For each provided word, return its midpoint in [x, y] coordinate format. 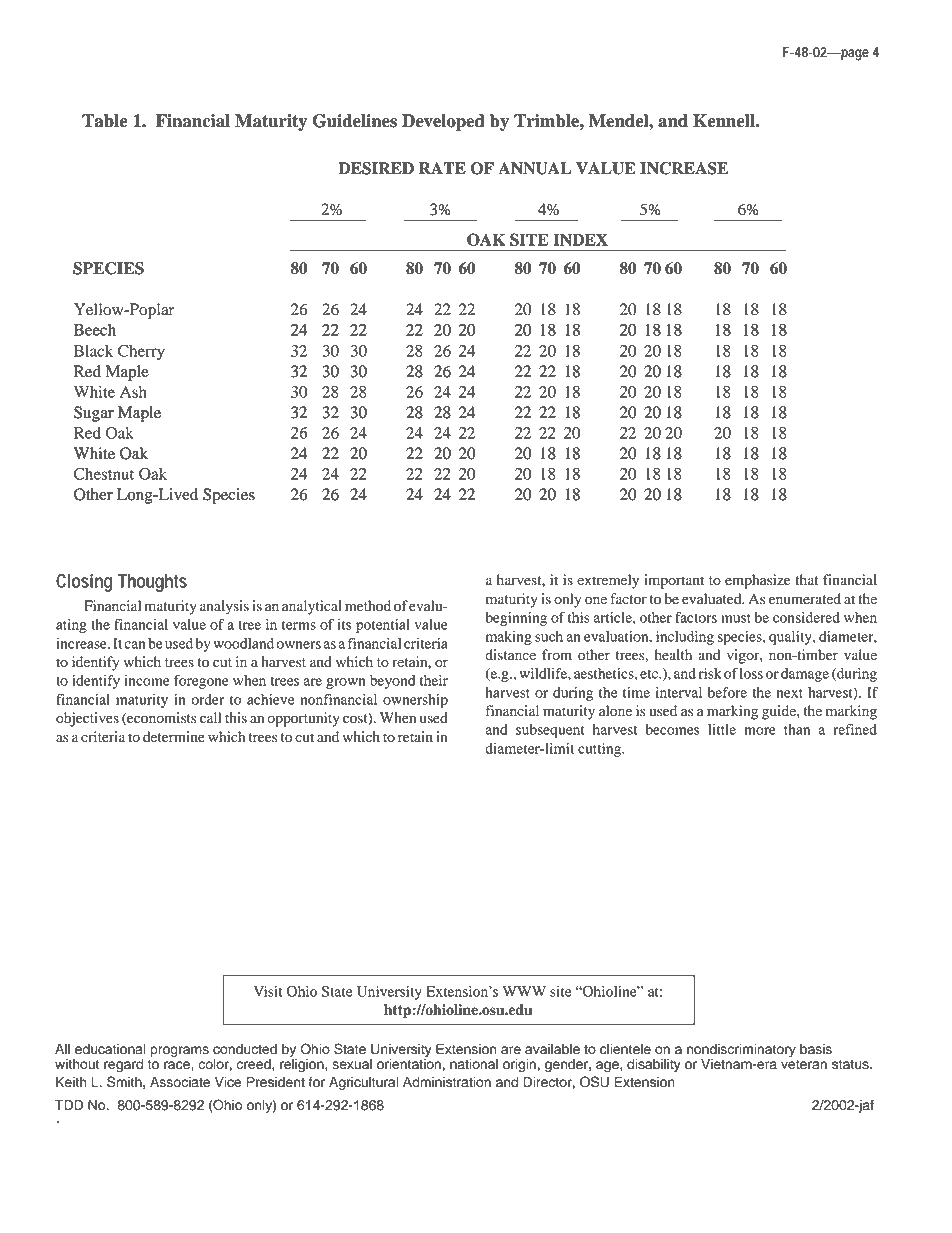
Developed [443, 122]
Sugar [94, 414]
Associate [180, 1082]
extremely [608, 581]
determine [174, 737]
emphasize [757, 581]
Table [105, 121]
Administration [447, 1082]
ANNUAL [534, 168]
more [760, 731]
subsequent [550, 731]
